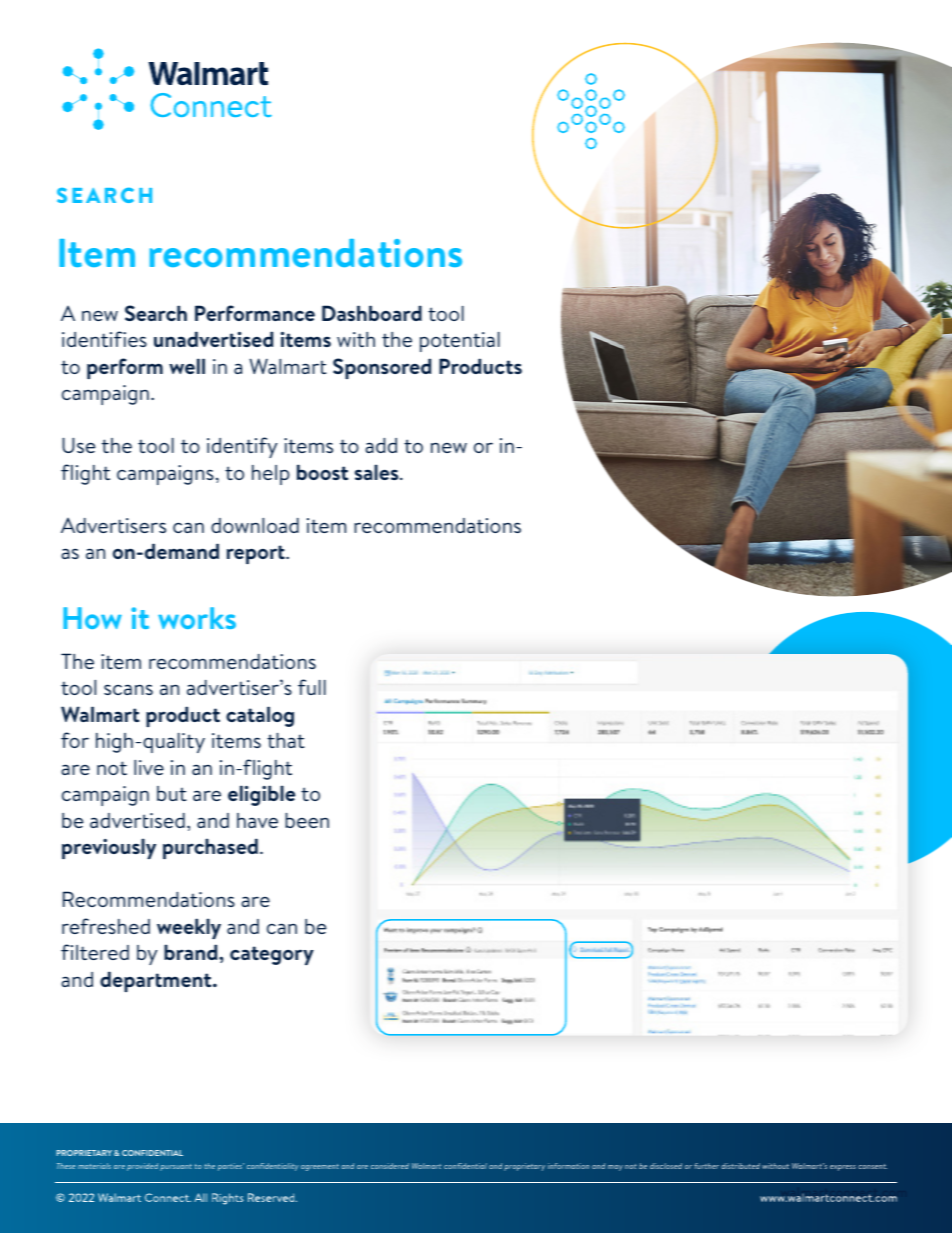 The height and width of the image is (1233, 952). Describe the element at coordinates (176, 1167) in the image. I see `pursuant` at that location.
